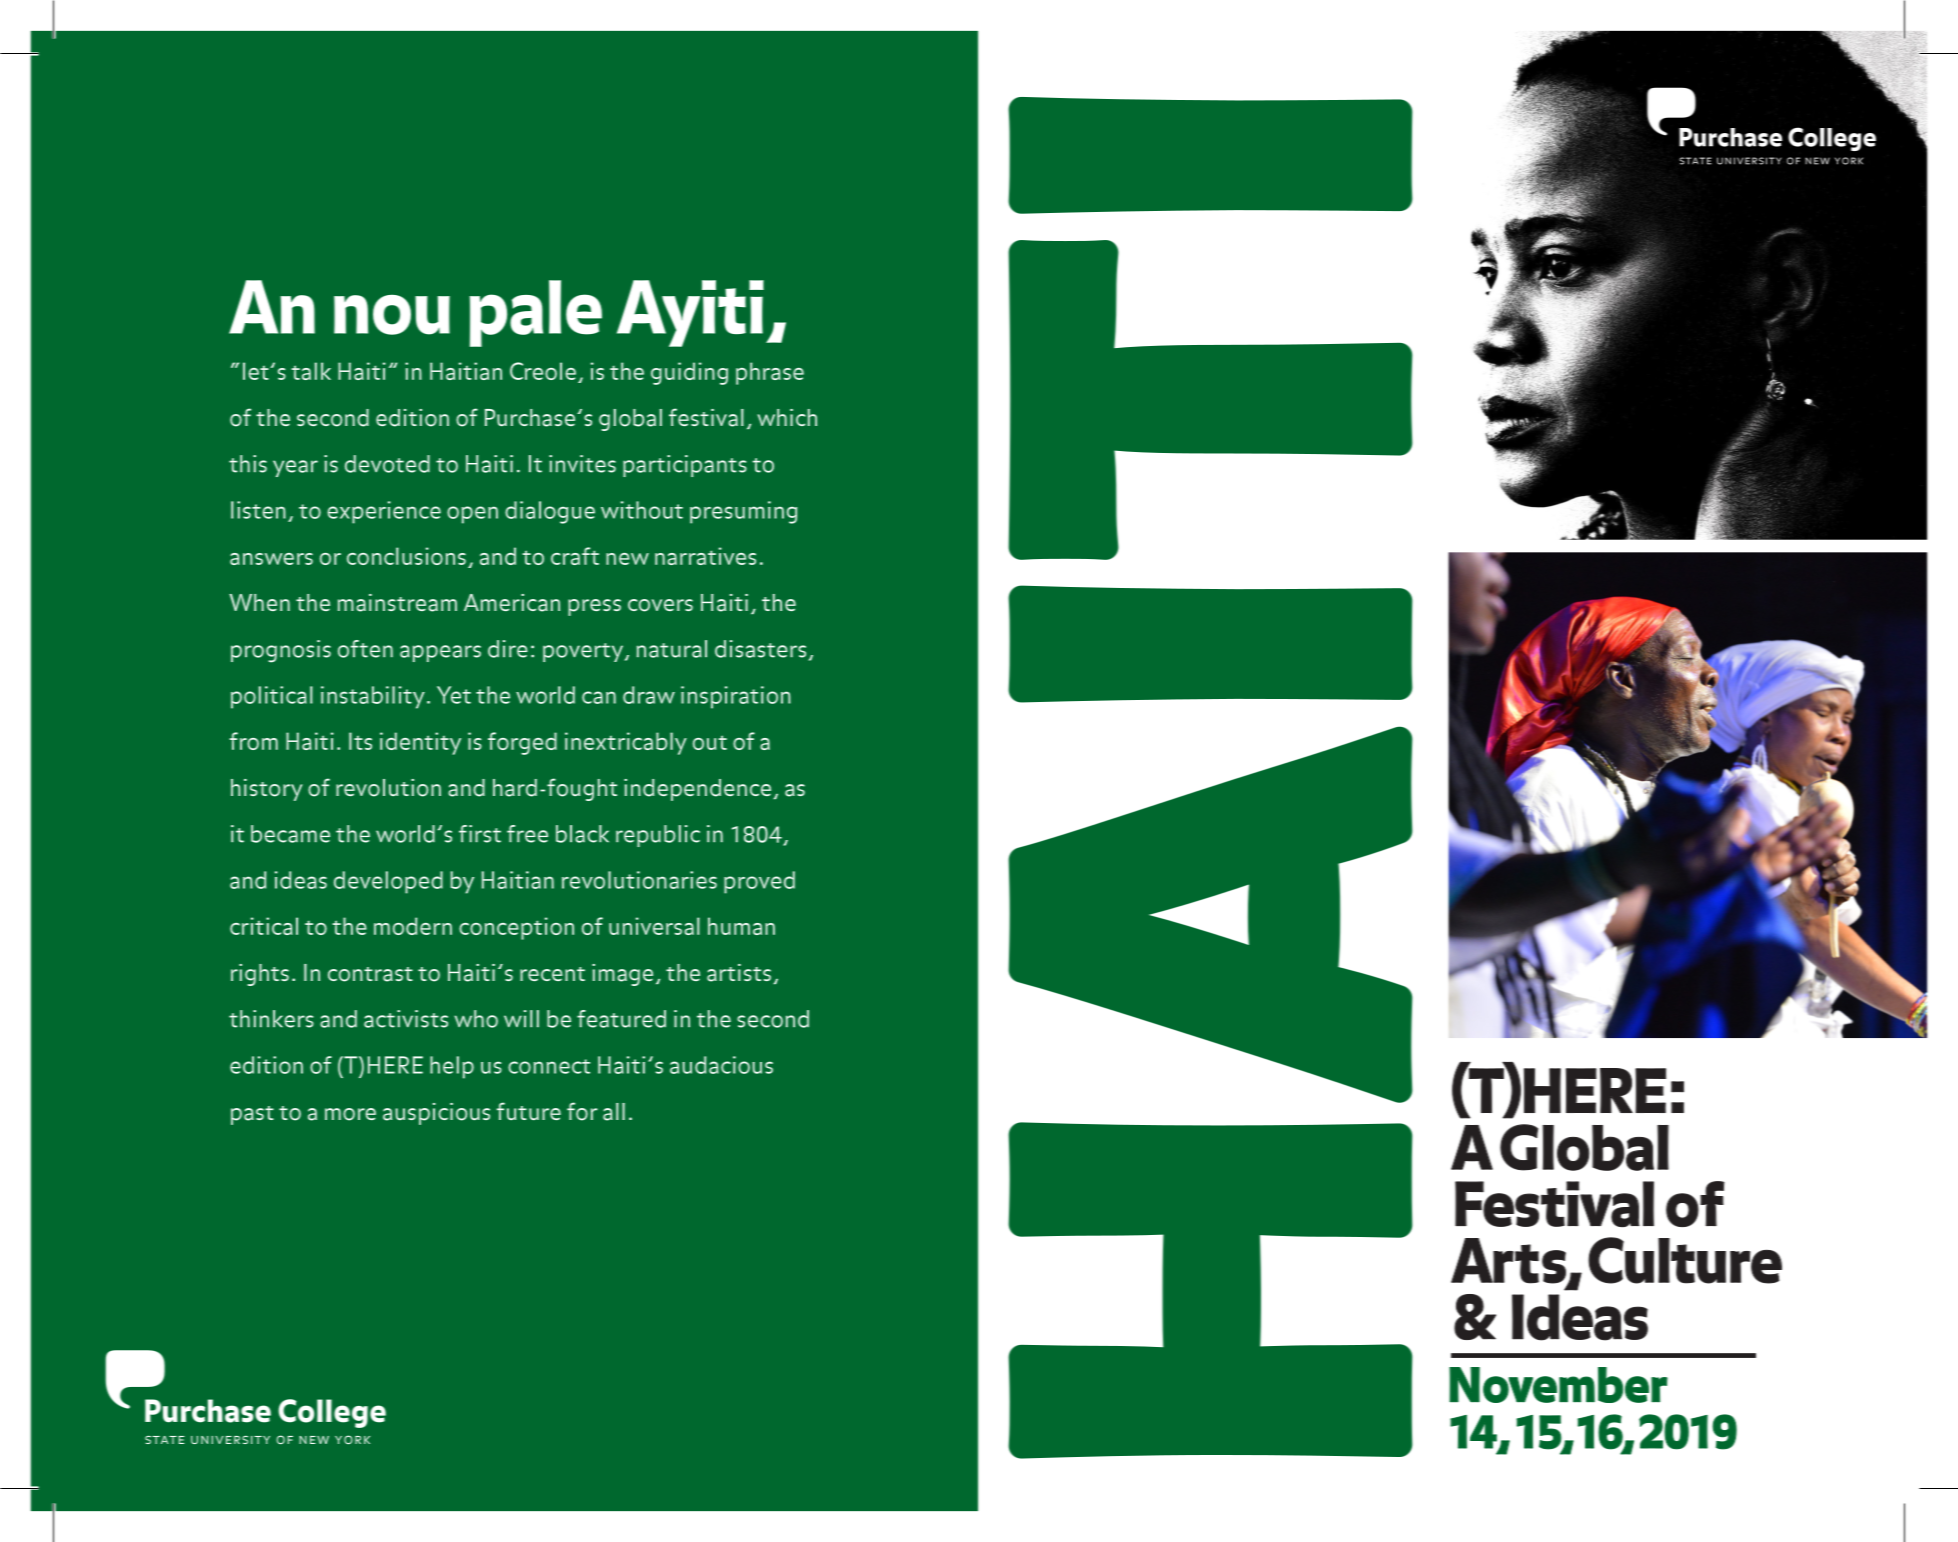 The image size is (1958, 1542). I want to click on Arts, so click(1509, 1261).
